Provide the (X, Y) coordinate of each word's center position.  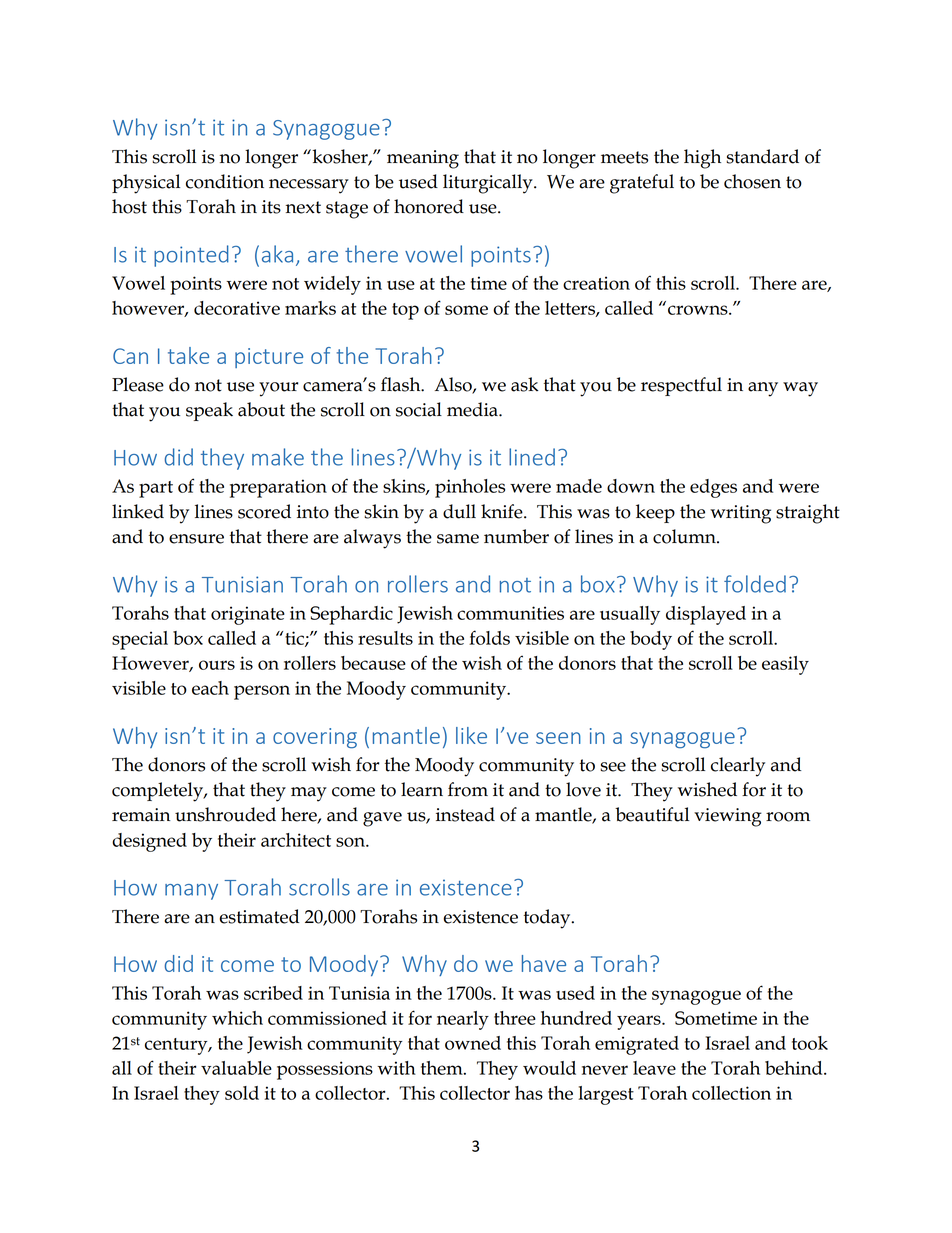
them (443, 1068)
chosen (752, 181)
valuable (236, 1068)
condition (225, 181)
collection (731, 1093)
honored (429, 206)
